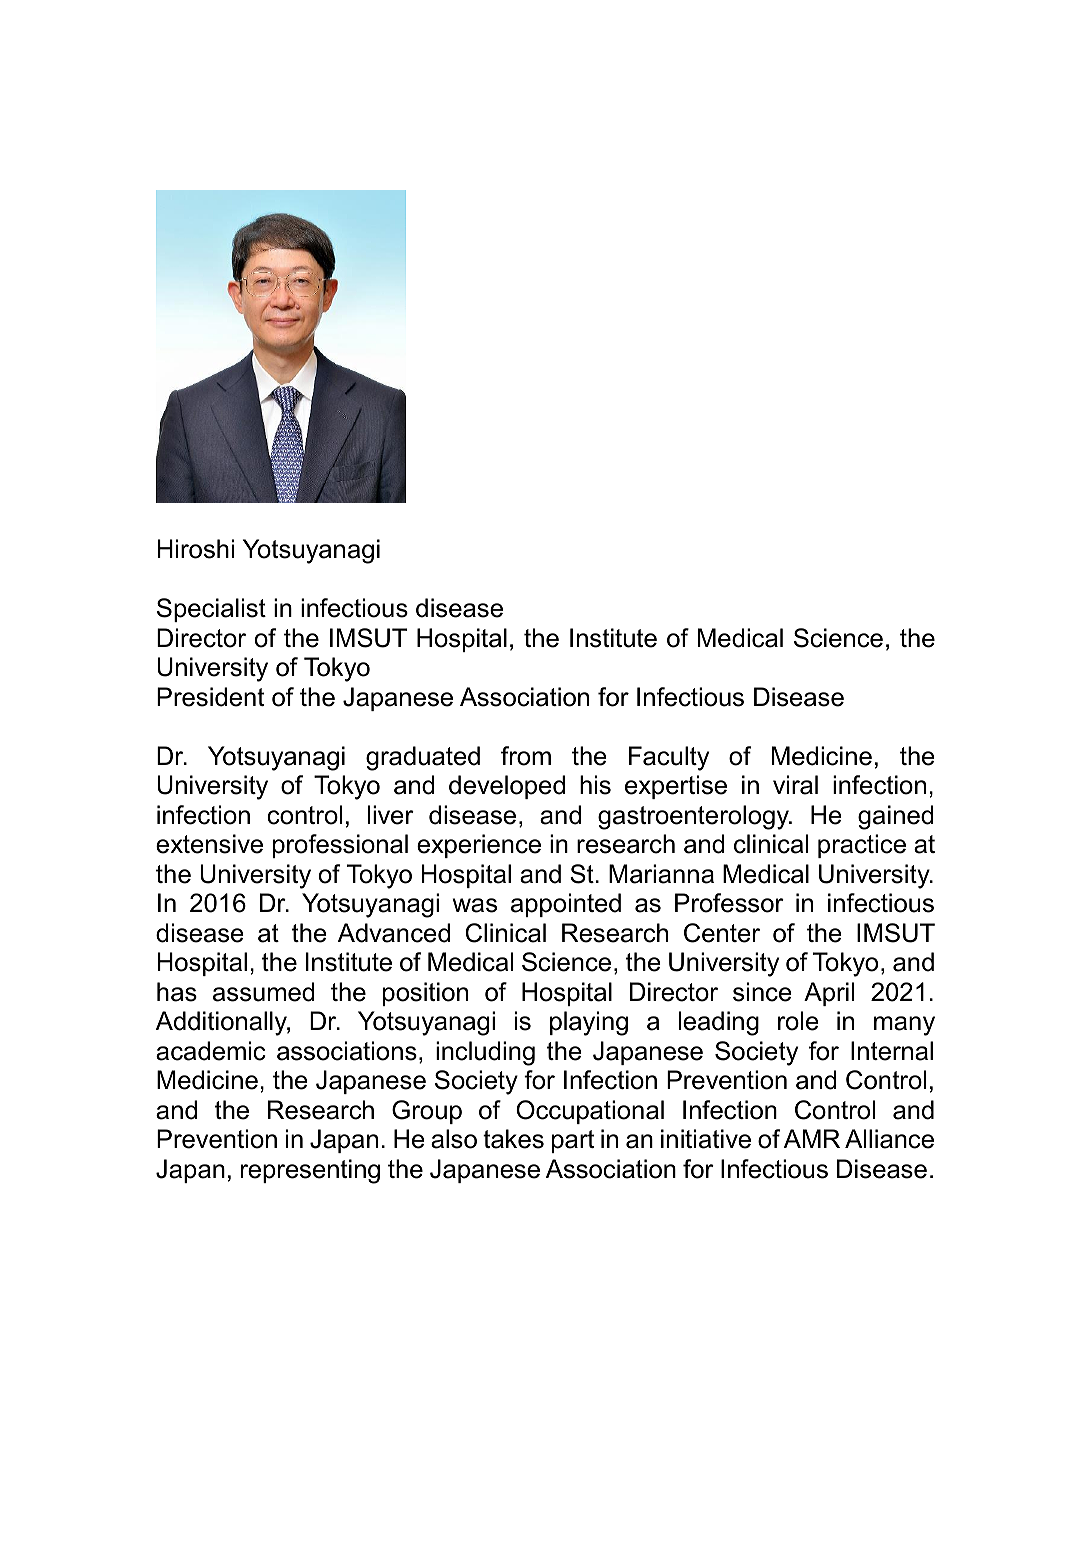 This image has height=1543, width=1091. What do you see at coordinates (526, 756) in the image?
I see `from` at bounding box center [526, 756].
